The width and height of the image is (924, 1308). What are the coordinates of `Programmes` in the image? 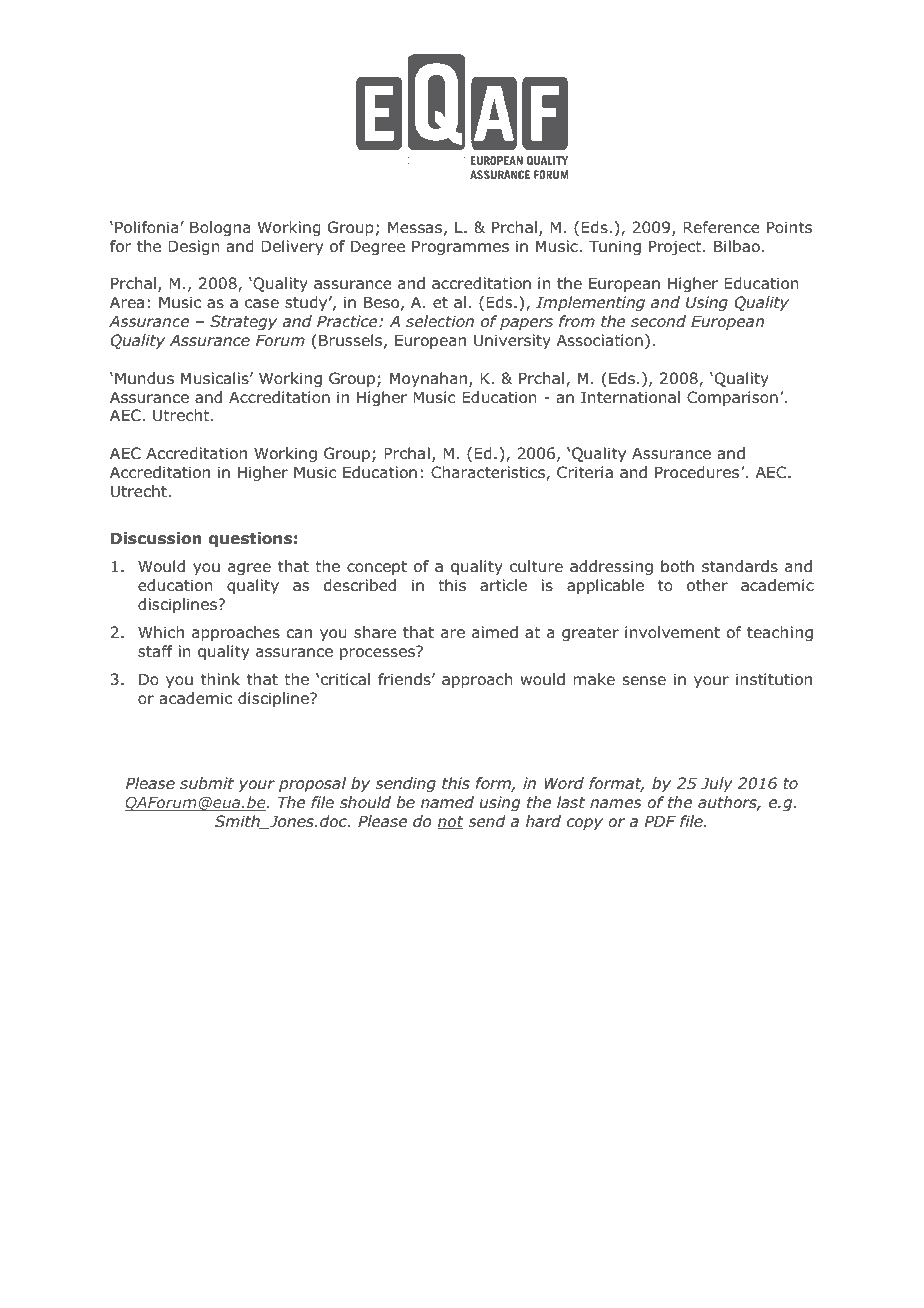 It's located at (460, 247).
